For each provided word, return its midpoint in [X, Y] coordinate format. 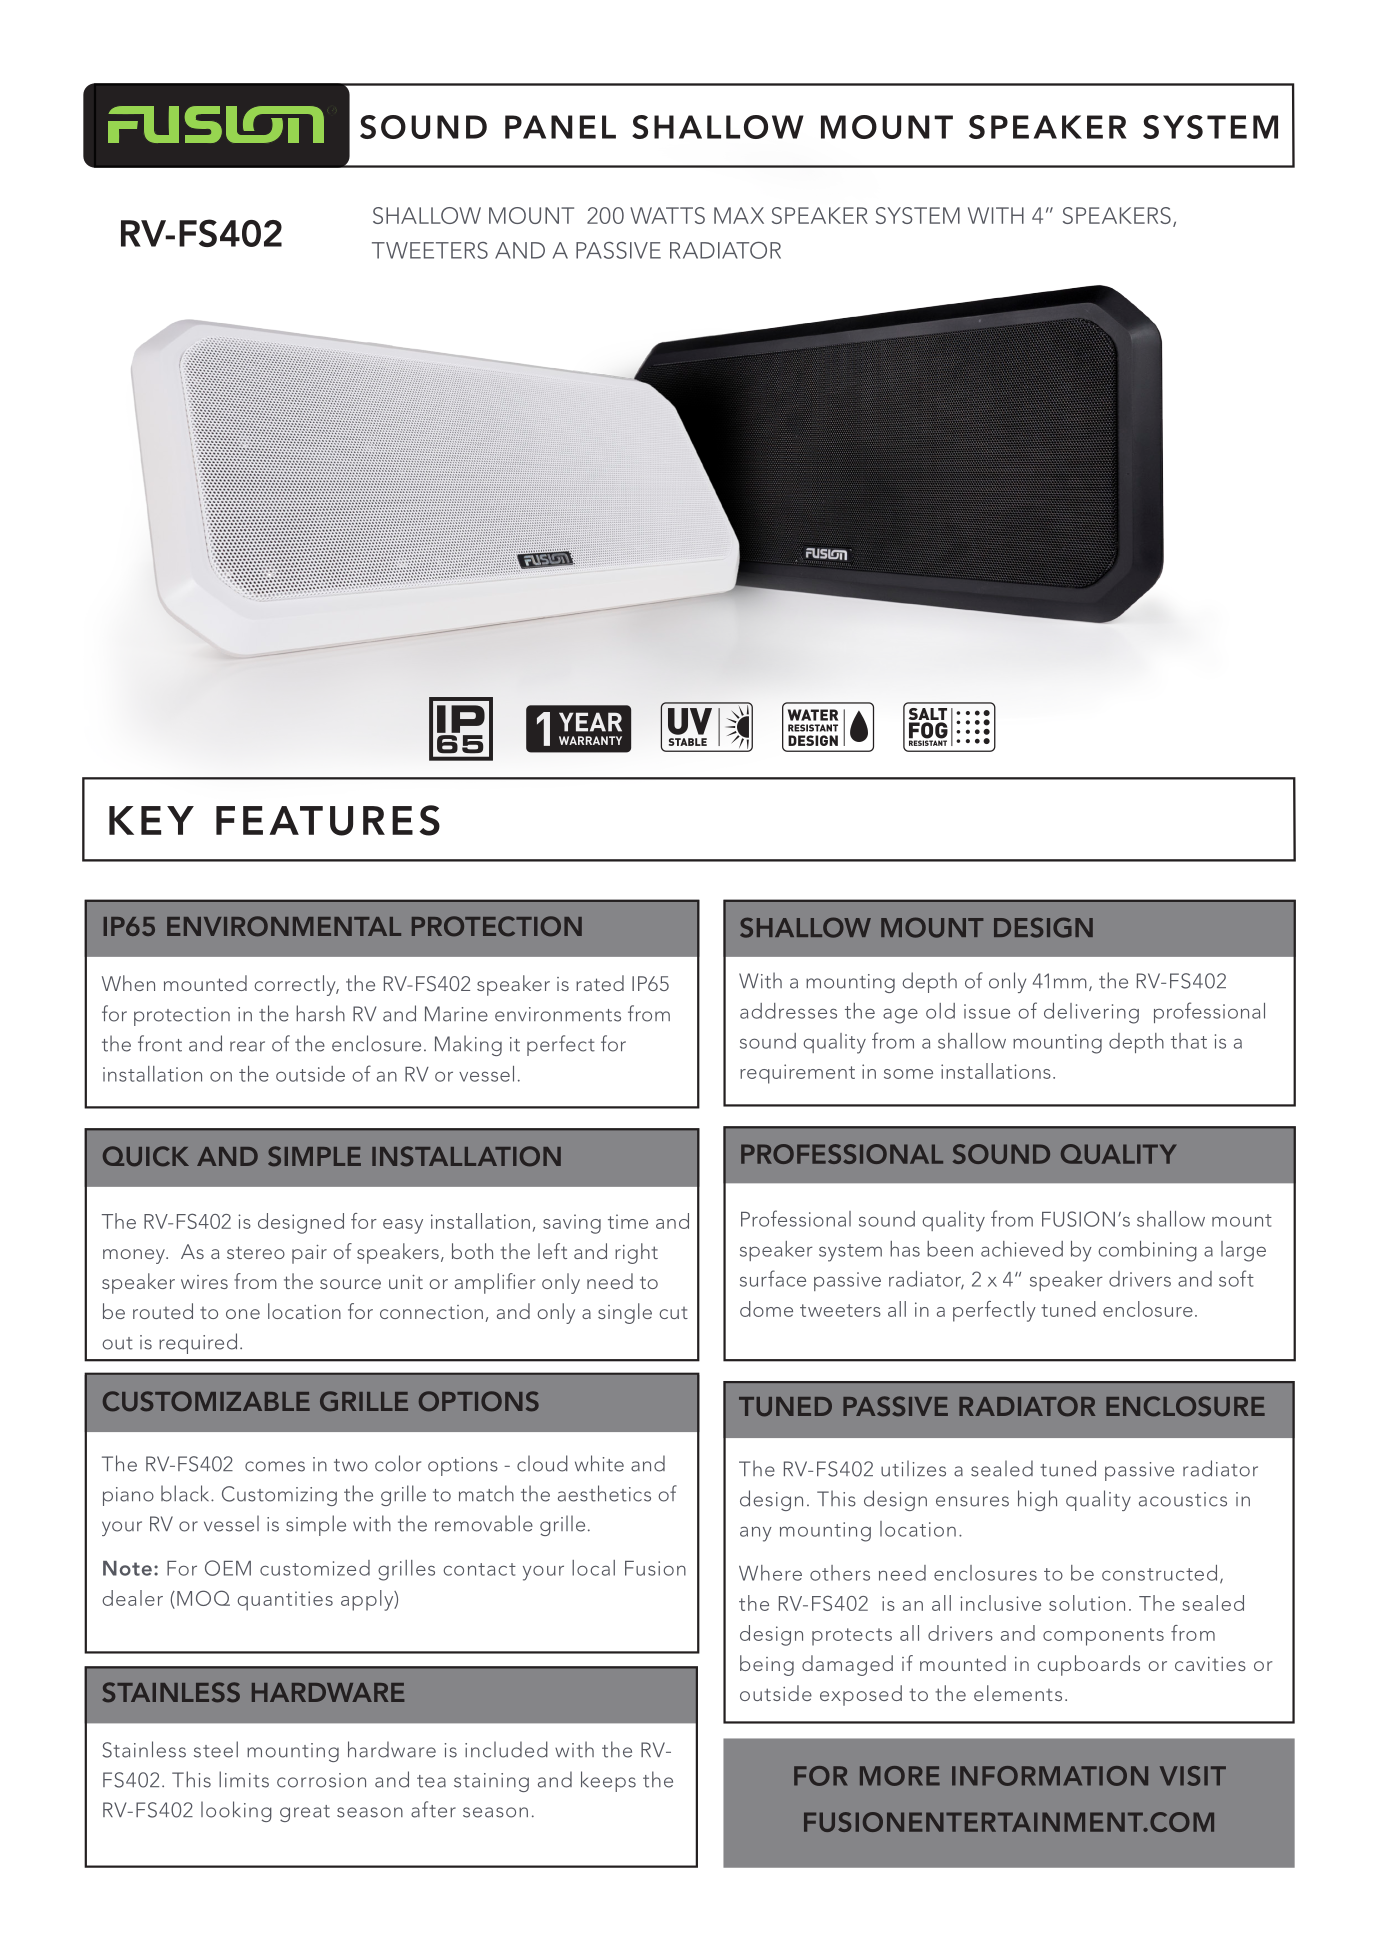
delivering [1091, 1013]
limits [244, 1779]
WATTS [667, 215]
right [636, 1253]
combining [1147, 1251]
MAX [739, 215]
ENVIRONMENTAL [284, 926]
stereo [256, 1252]
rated [600, 983]
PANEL [560, 127]
